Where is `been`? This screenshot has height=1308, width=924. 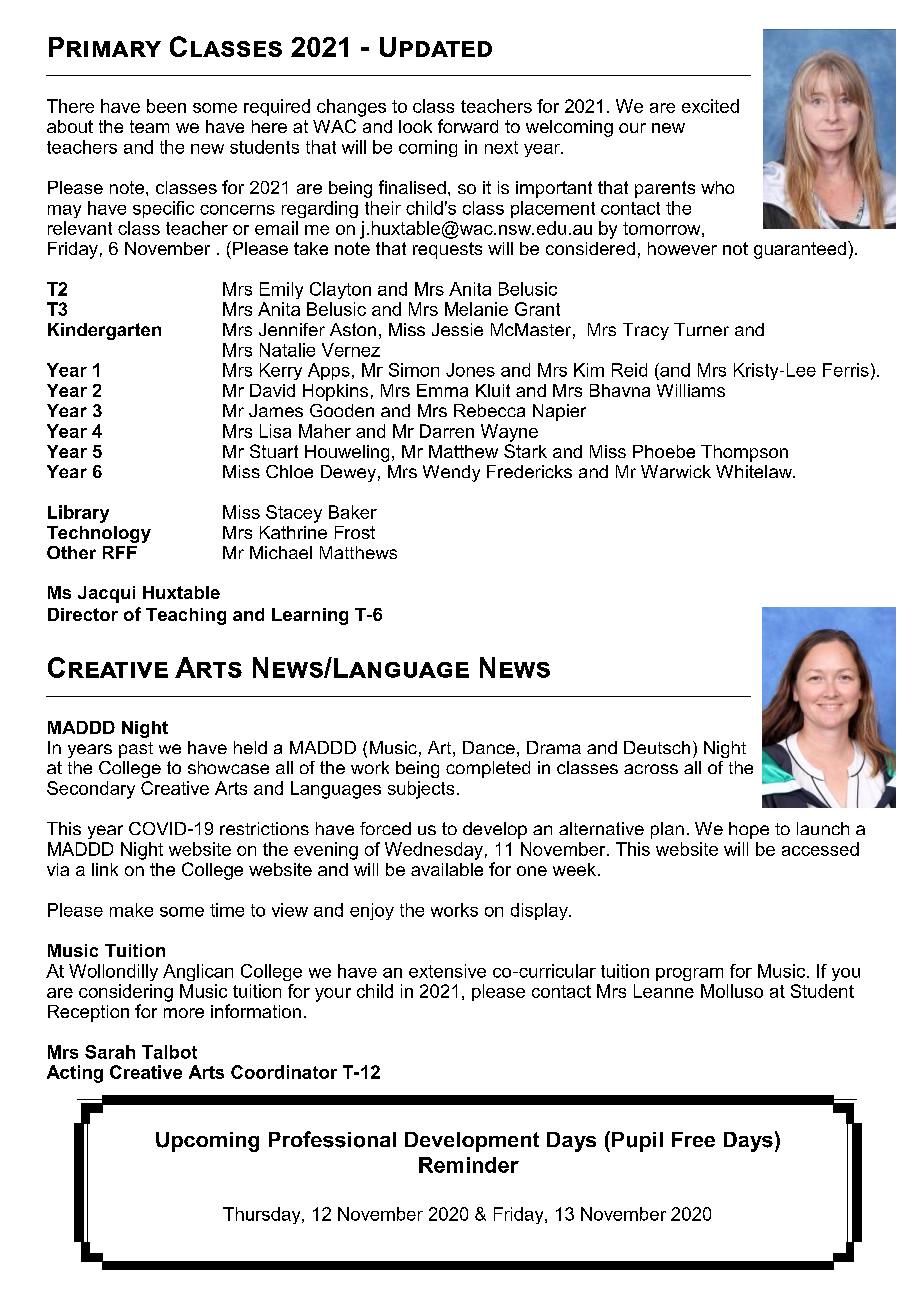 been is located at coordinates (166, 106).
